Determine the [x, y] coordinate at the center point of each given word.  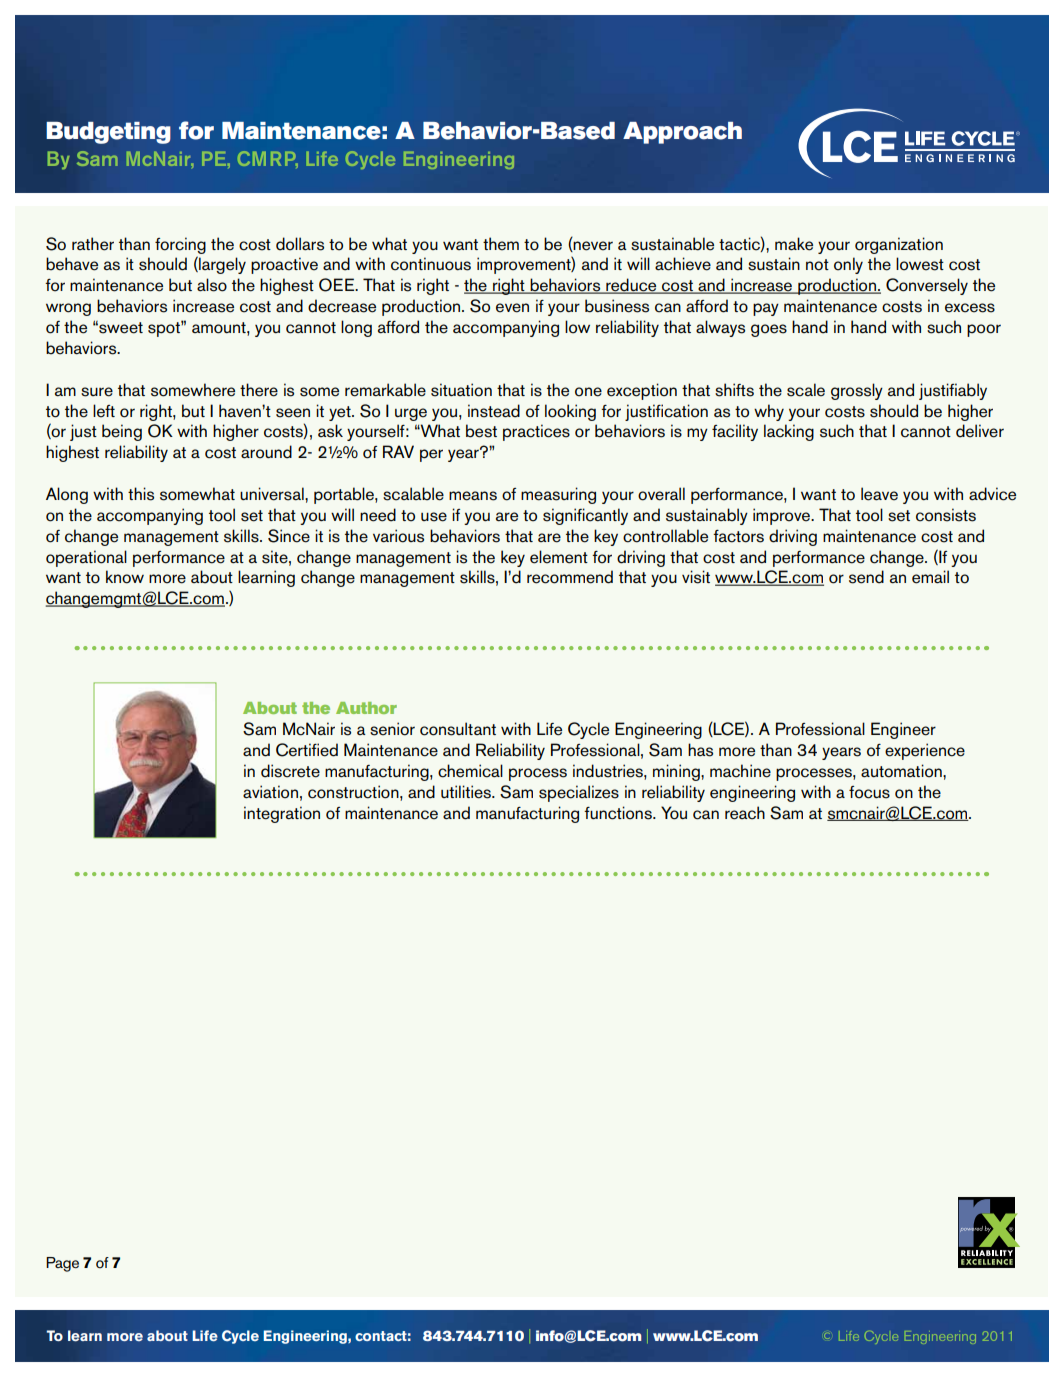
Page [62, 1264]
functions [619, 813]
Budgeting [109, 133]
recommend [570, 577]
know [125, 577]
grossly [857, 391]
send [866, 577]
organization [899, 245]
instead [494, 411]
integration [282, 814]
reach [745, 813]
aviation [270, 792]
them [501, 244]
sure [97, 392]
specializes [579, 793]
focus [869, 792]
